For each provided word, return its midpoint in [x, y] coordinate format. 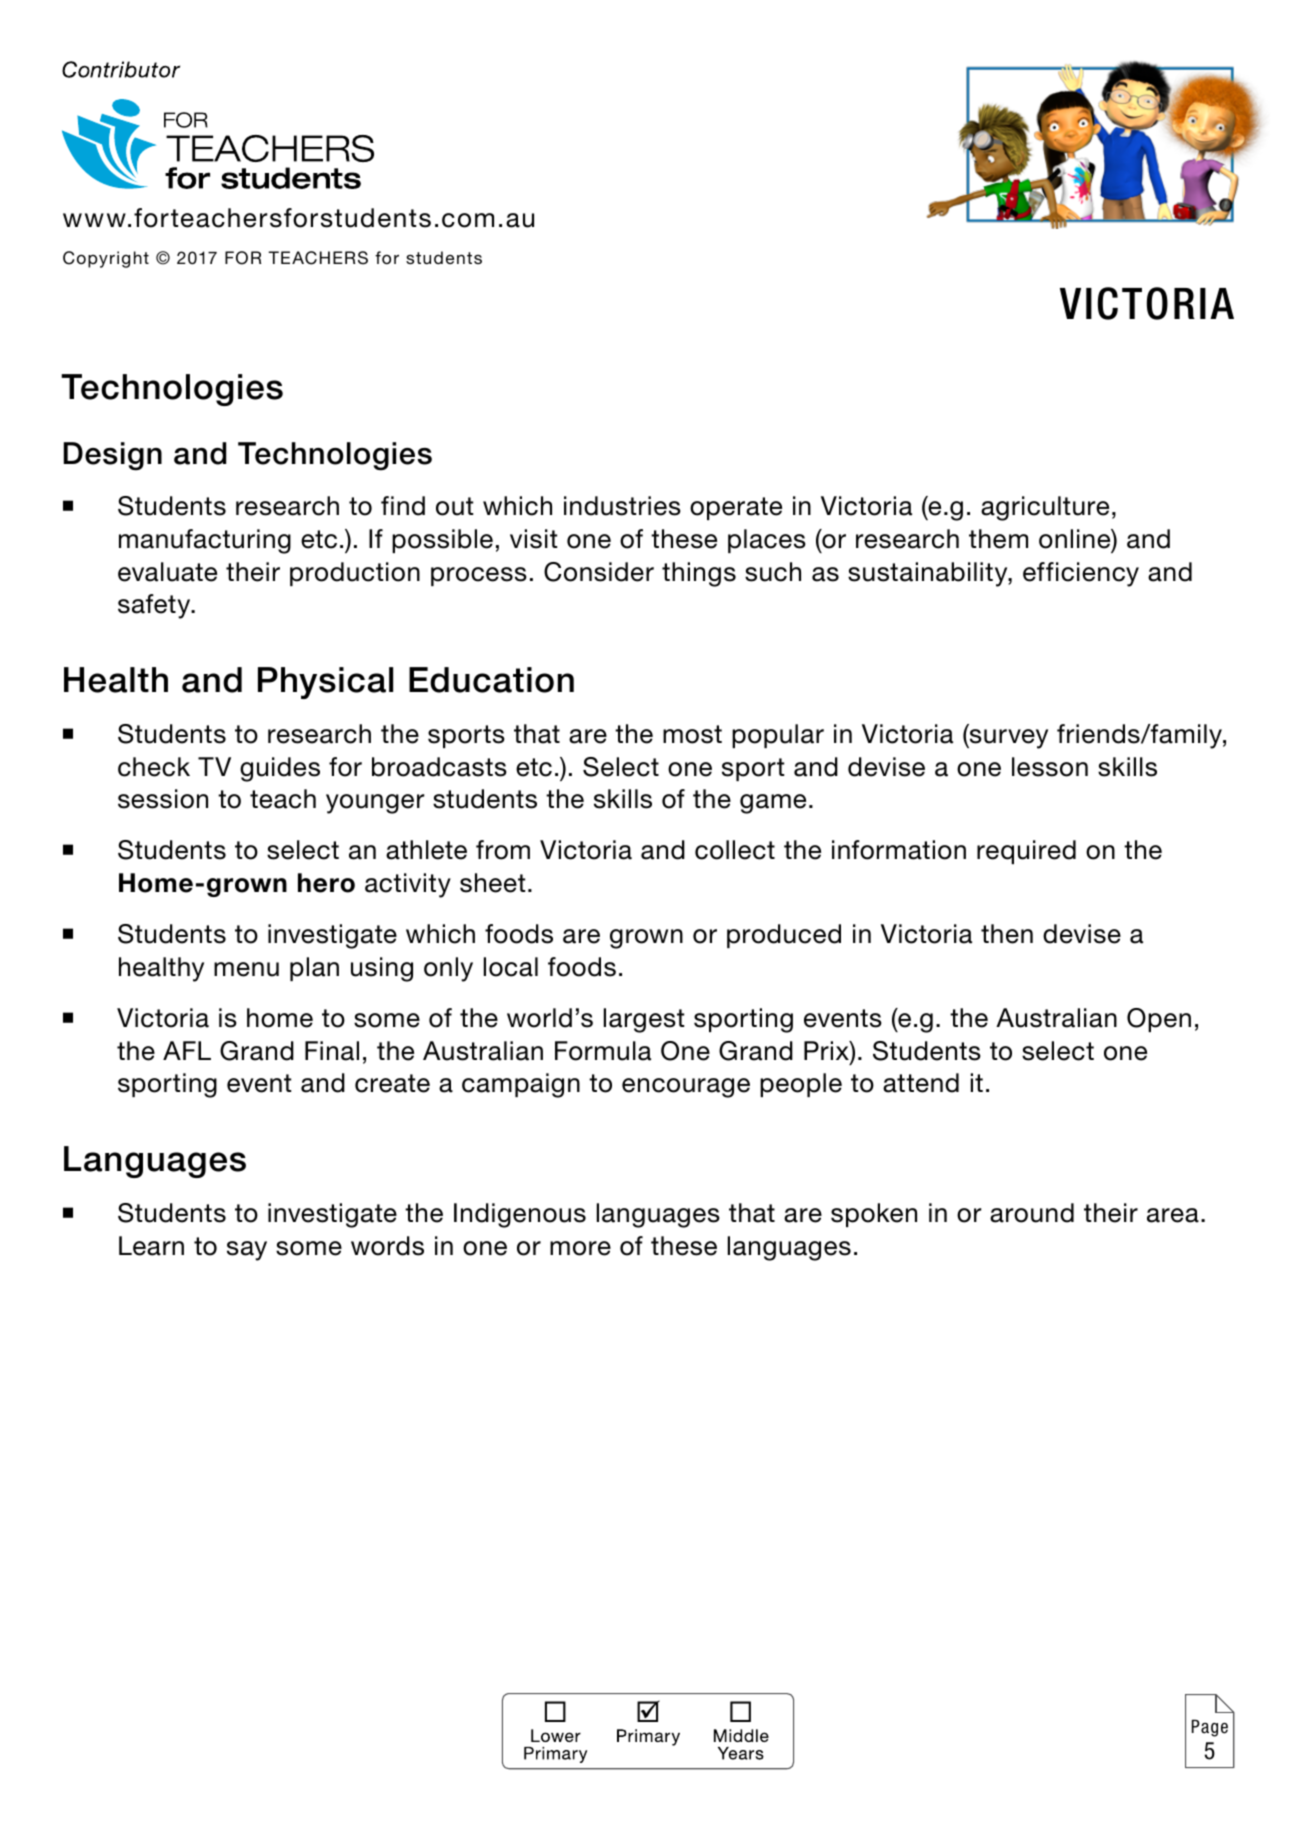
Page [1210, 1728]
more [580, 1248]
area [1173, 1215]
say [247, 1251]
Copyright [106, 259]
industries [622, 506]
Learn [151, 1246]
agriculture [1045, 508]
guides [280, 769]
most [692, 734]
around [1032, 1213]
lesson [1050, 767]
